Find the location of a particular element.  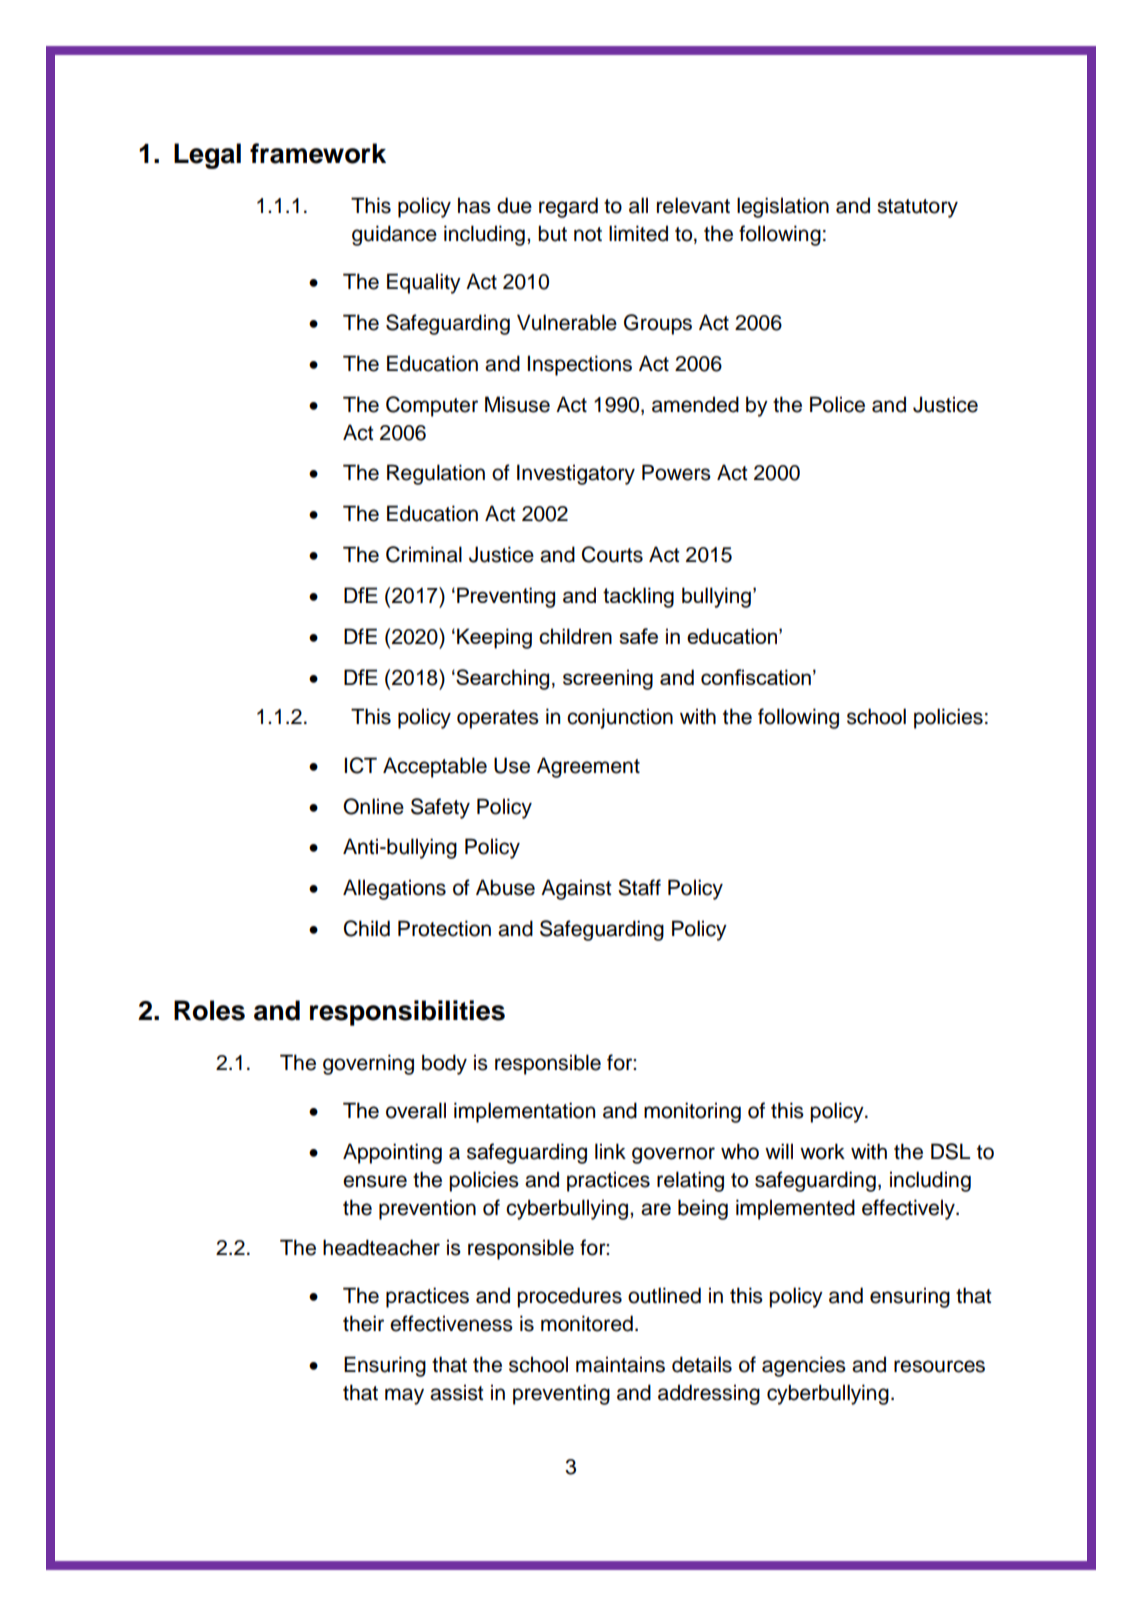

their is located at coordinates (363, 1323).
